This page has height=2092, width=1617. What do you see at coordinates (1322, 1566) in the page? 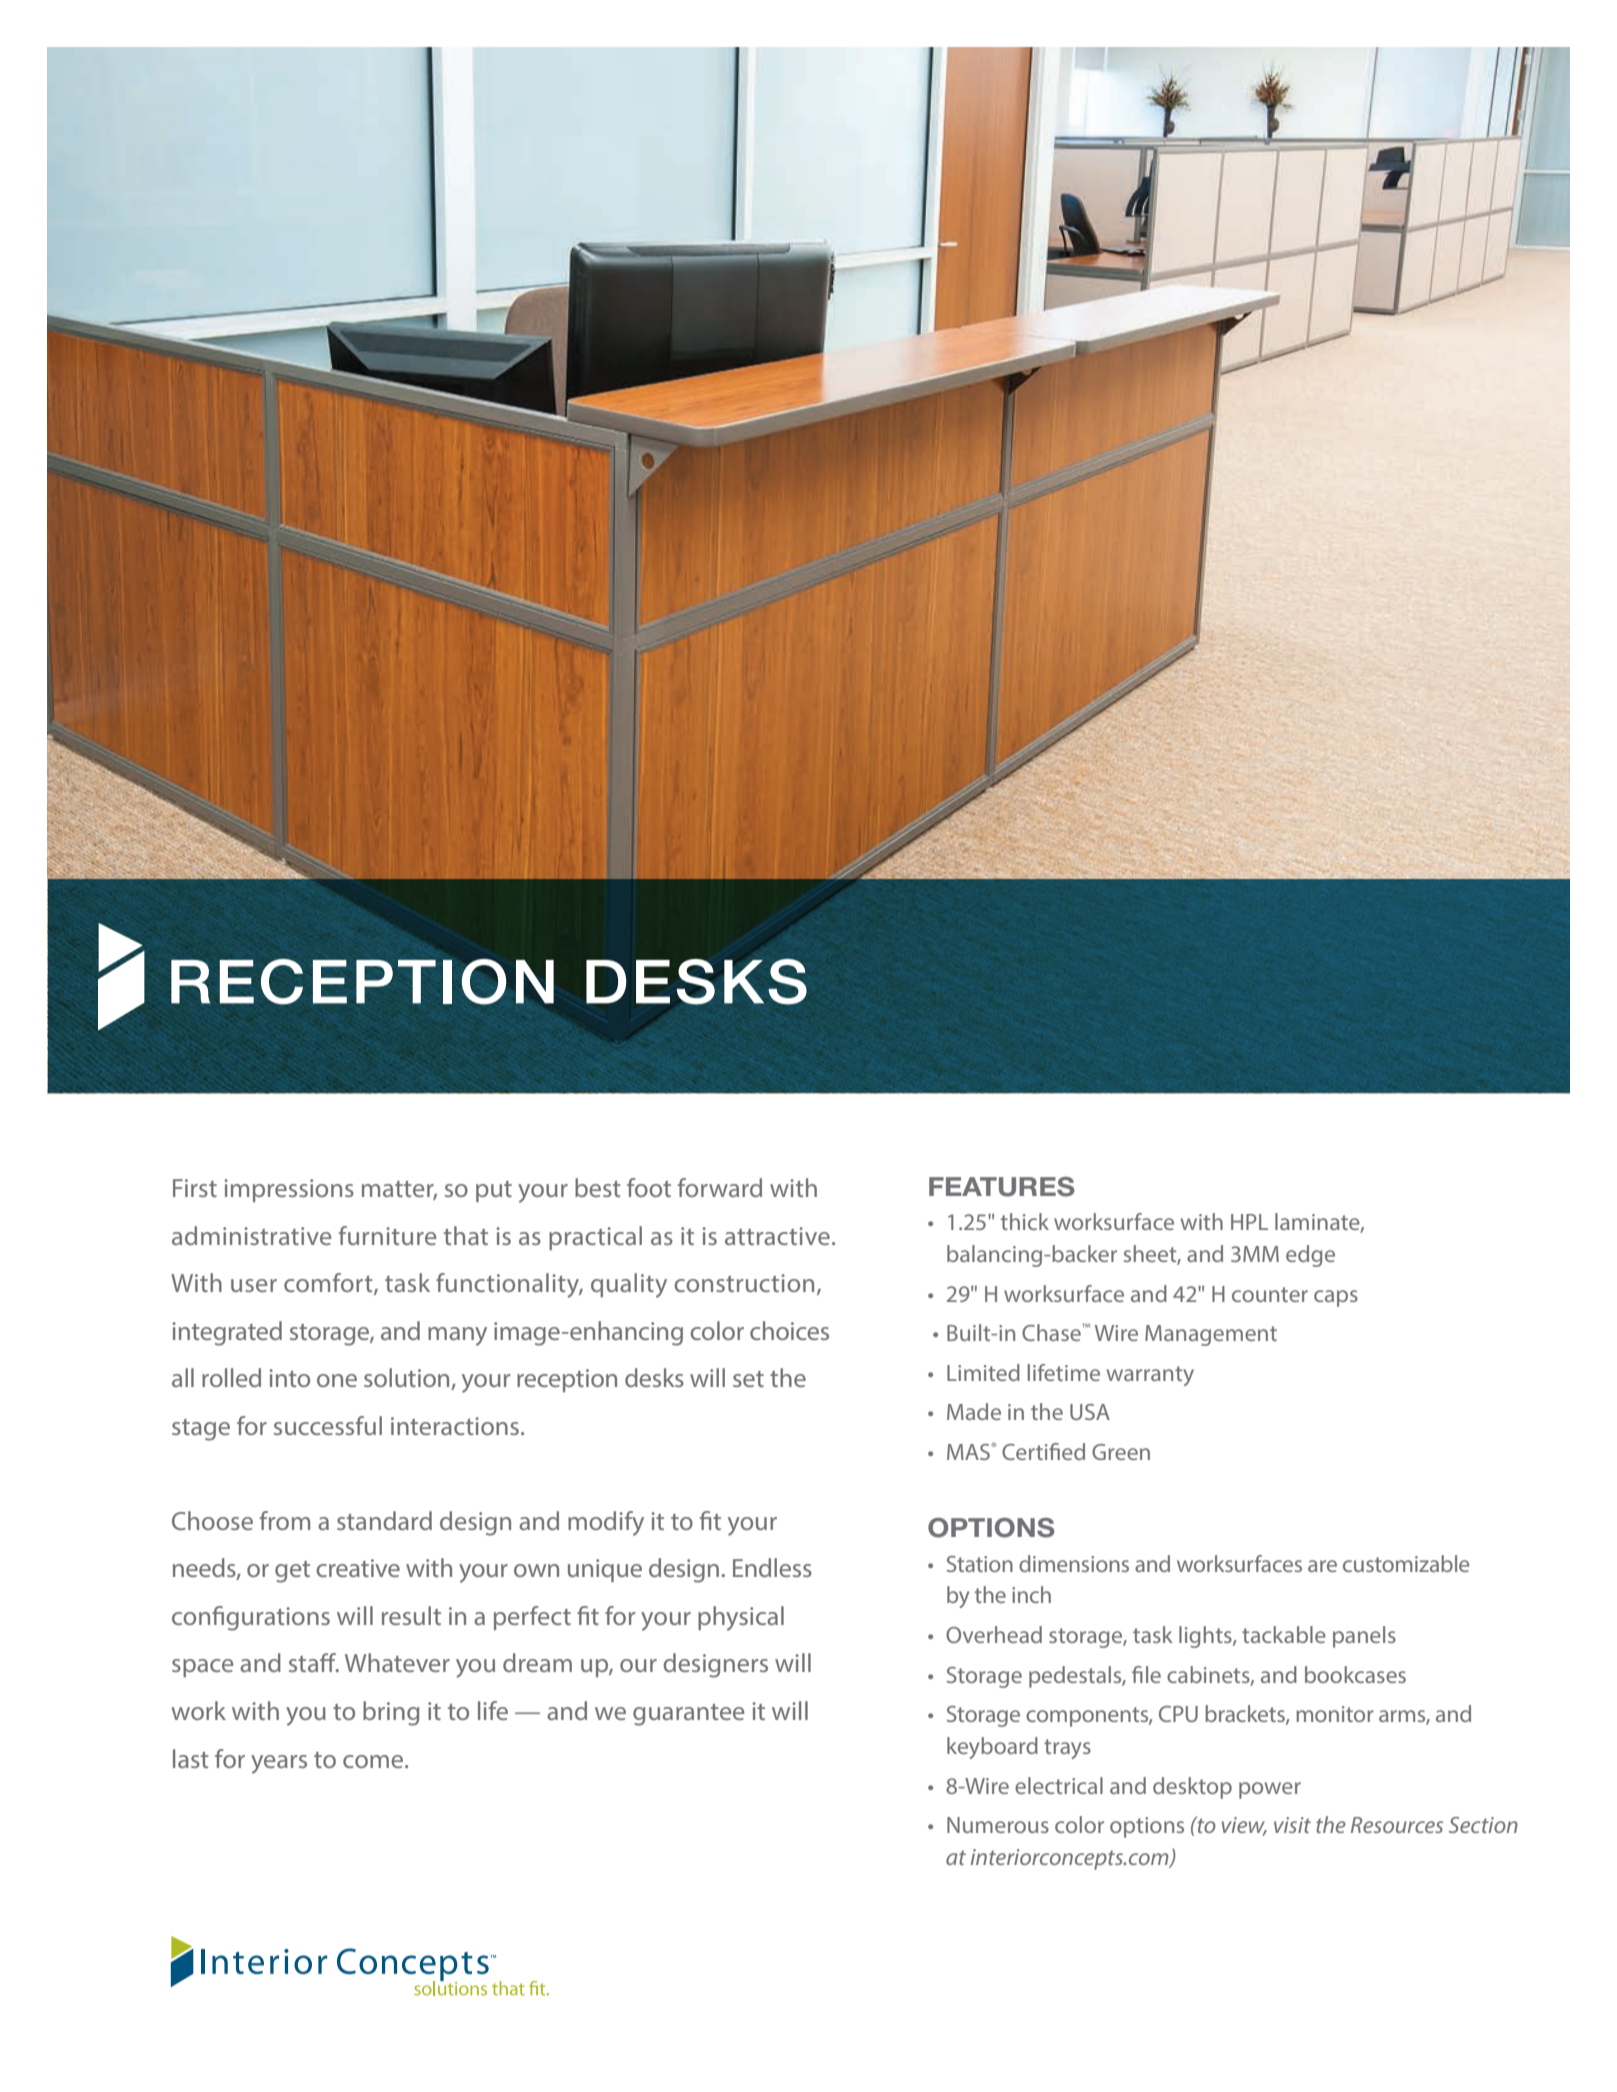
I see `are` at bounding box center [1322, 1566].
